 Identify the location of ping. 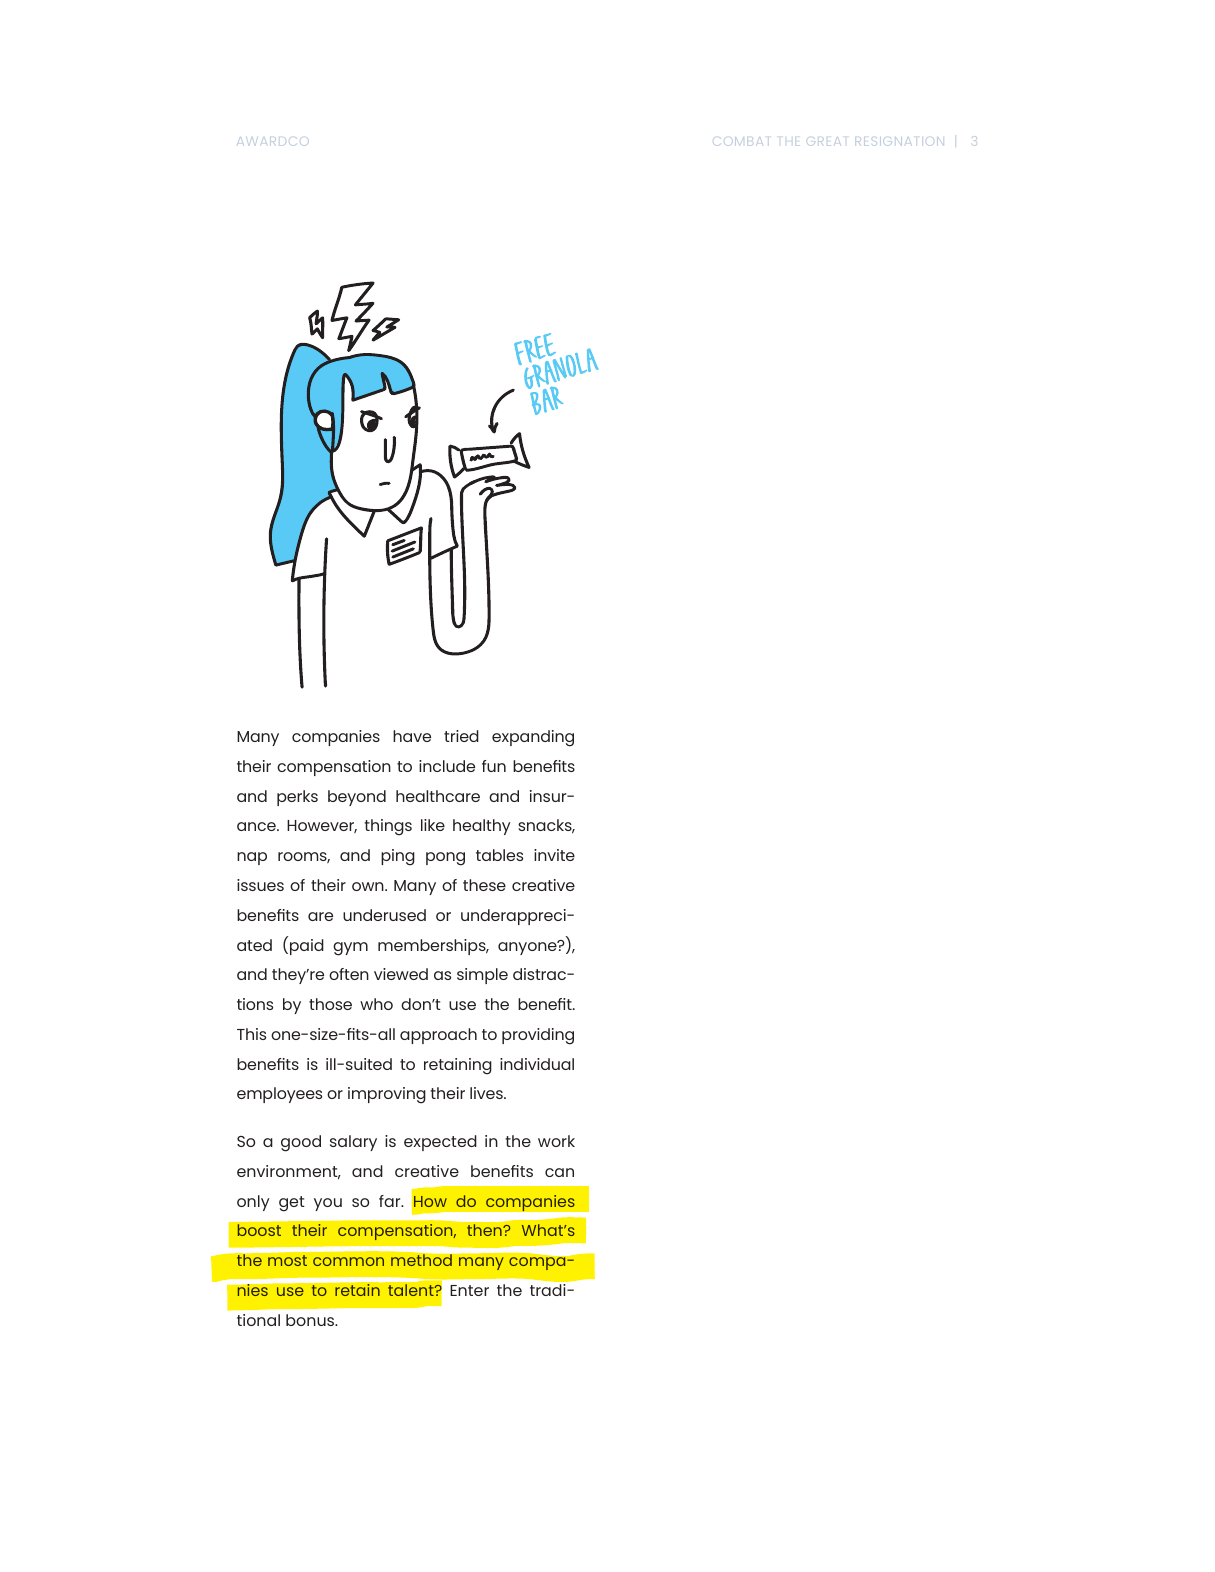
(398, 857).
